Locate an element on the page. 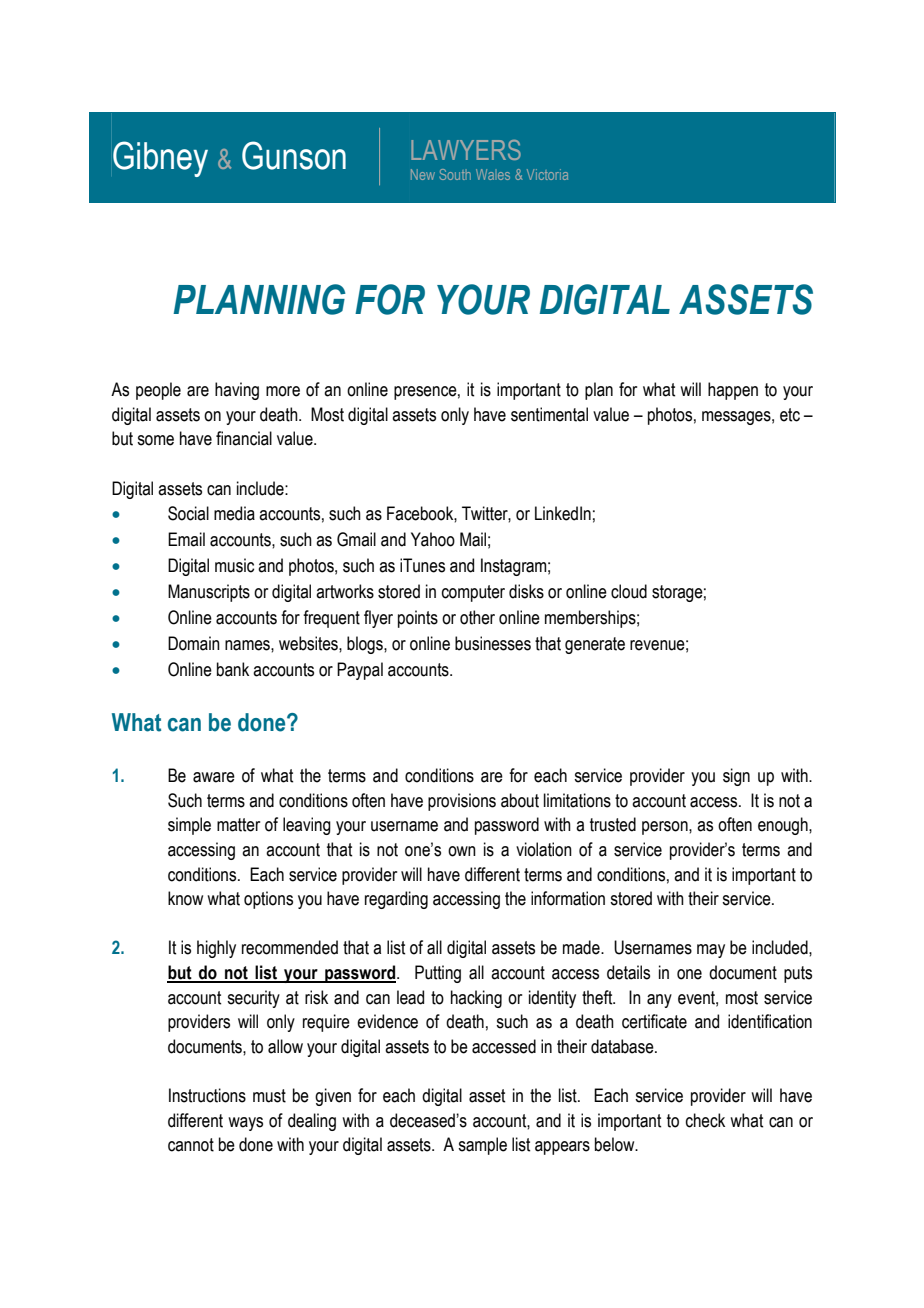 Image resolution: width=924 pixels, height=1308 pixels. cloud is located at coordinates (629, 591).
